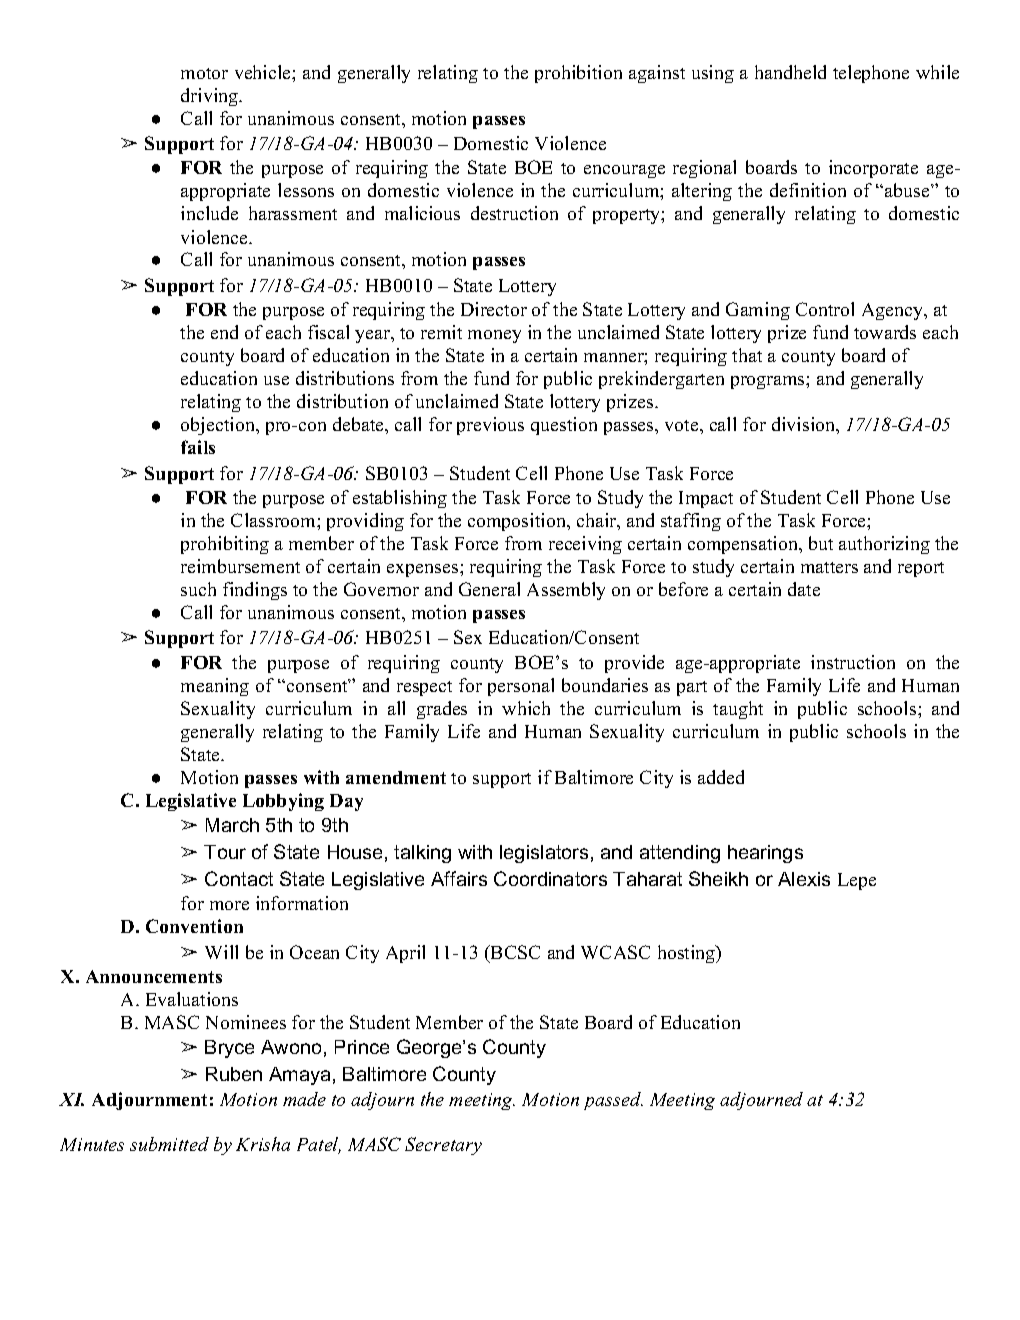 The width and height of the screenshot is (1020, 1320). What do you see at coordinates (790, 72) in the screenshot?
I see `handheld` at bounding box center [790, 72].
